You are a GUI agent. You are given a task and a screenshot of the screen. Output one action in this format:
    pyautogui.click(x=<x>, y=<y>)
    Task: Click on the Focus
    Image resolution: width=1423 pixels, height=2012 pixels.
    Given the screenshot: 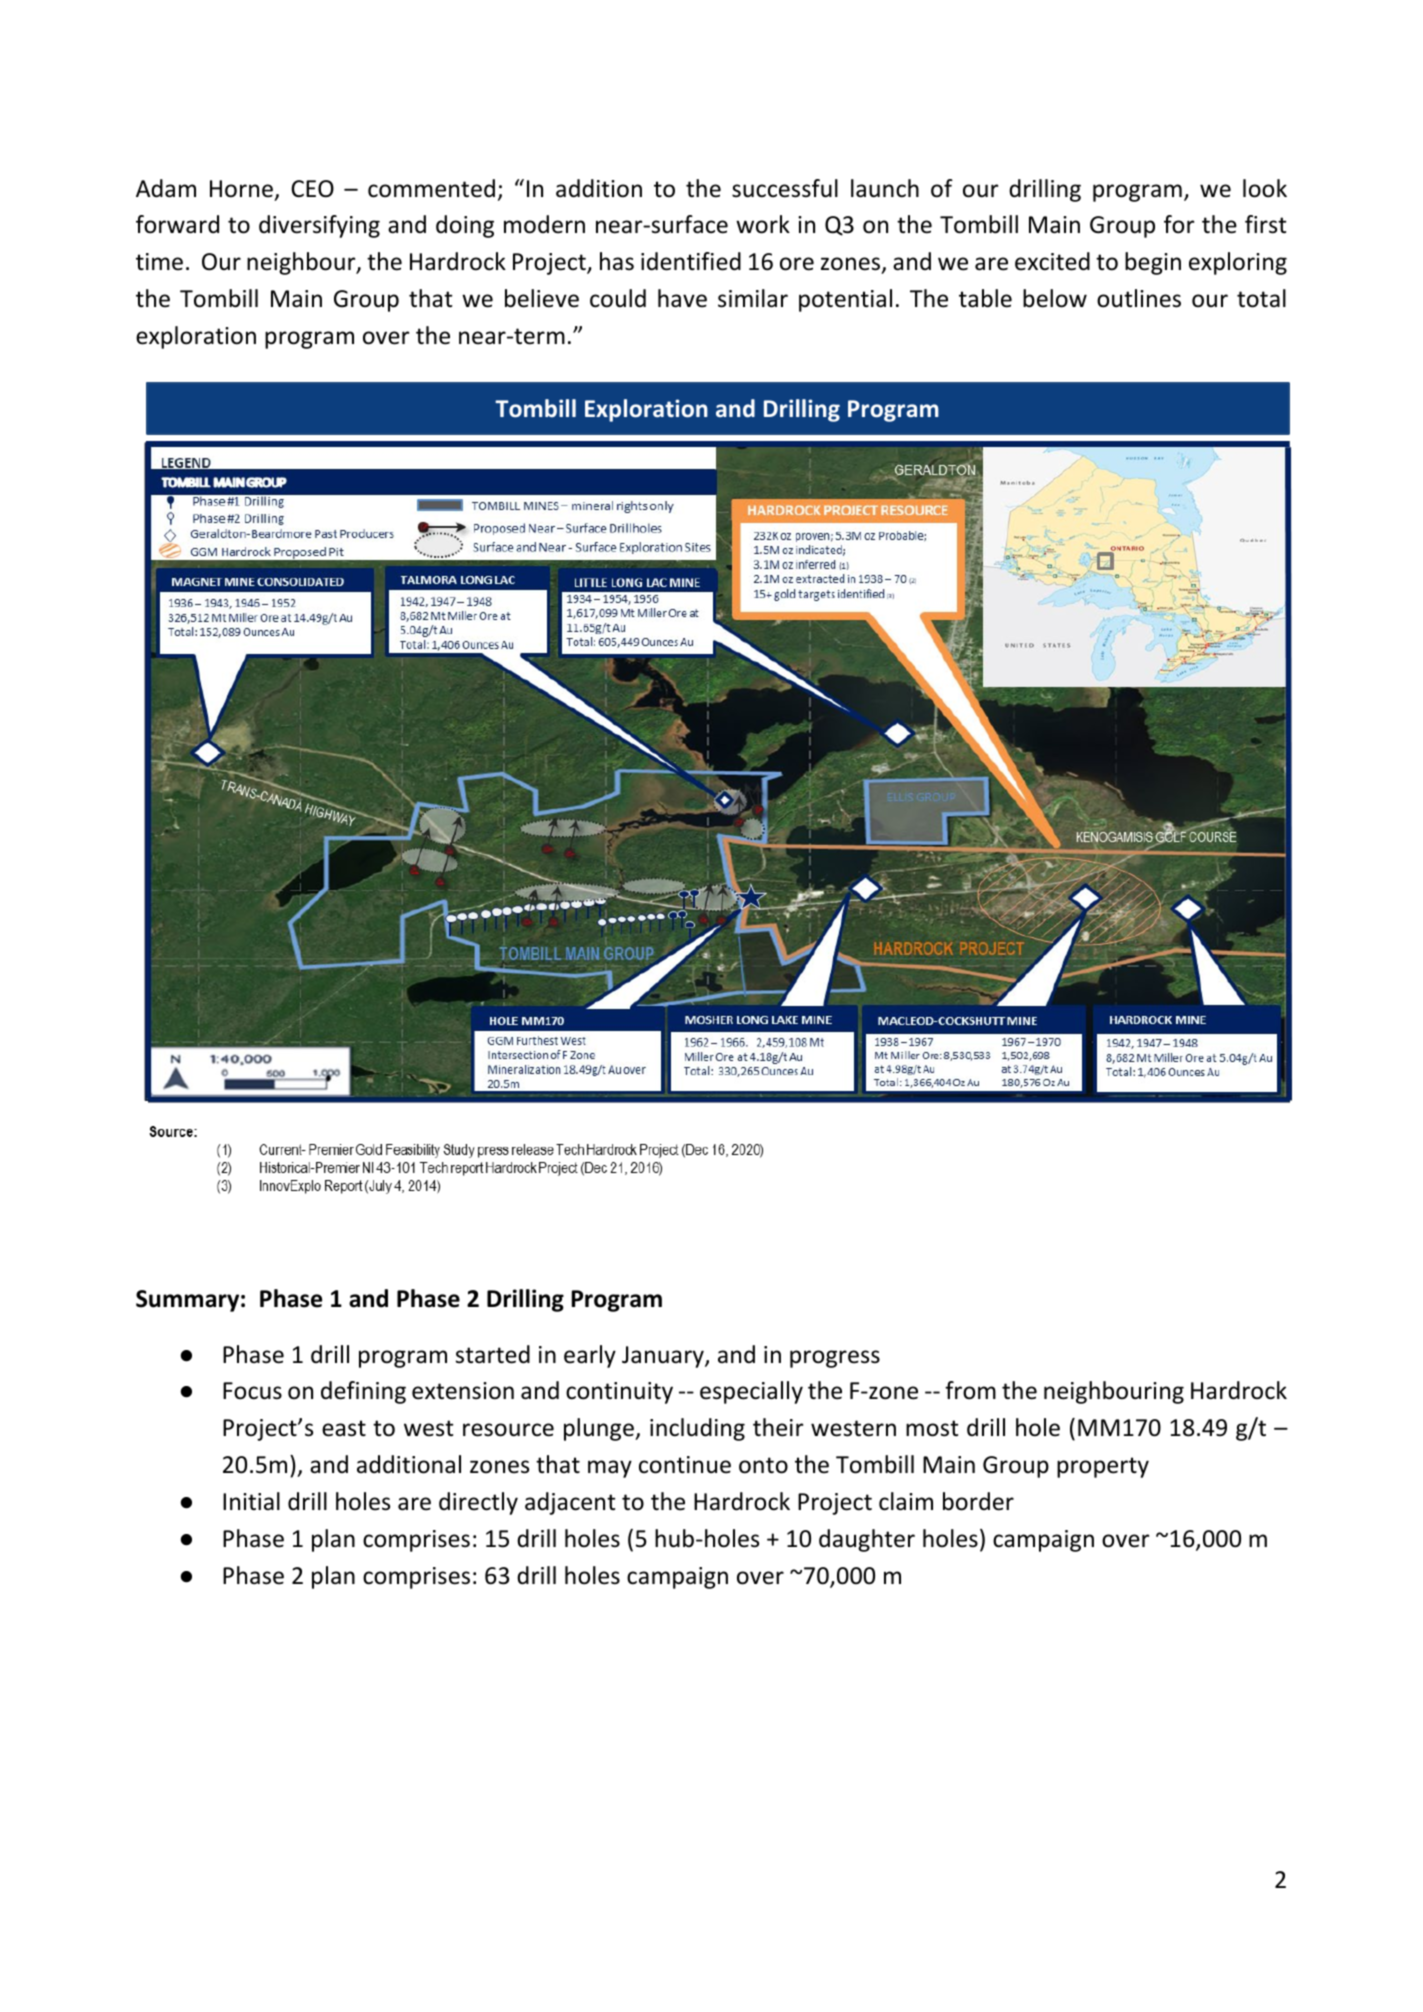 What is the action you would take?
    pyautogui.click(x=252, y=1391)
